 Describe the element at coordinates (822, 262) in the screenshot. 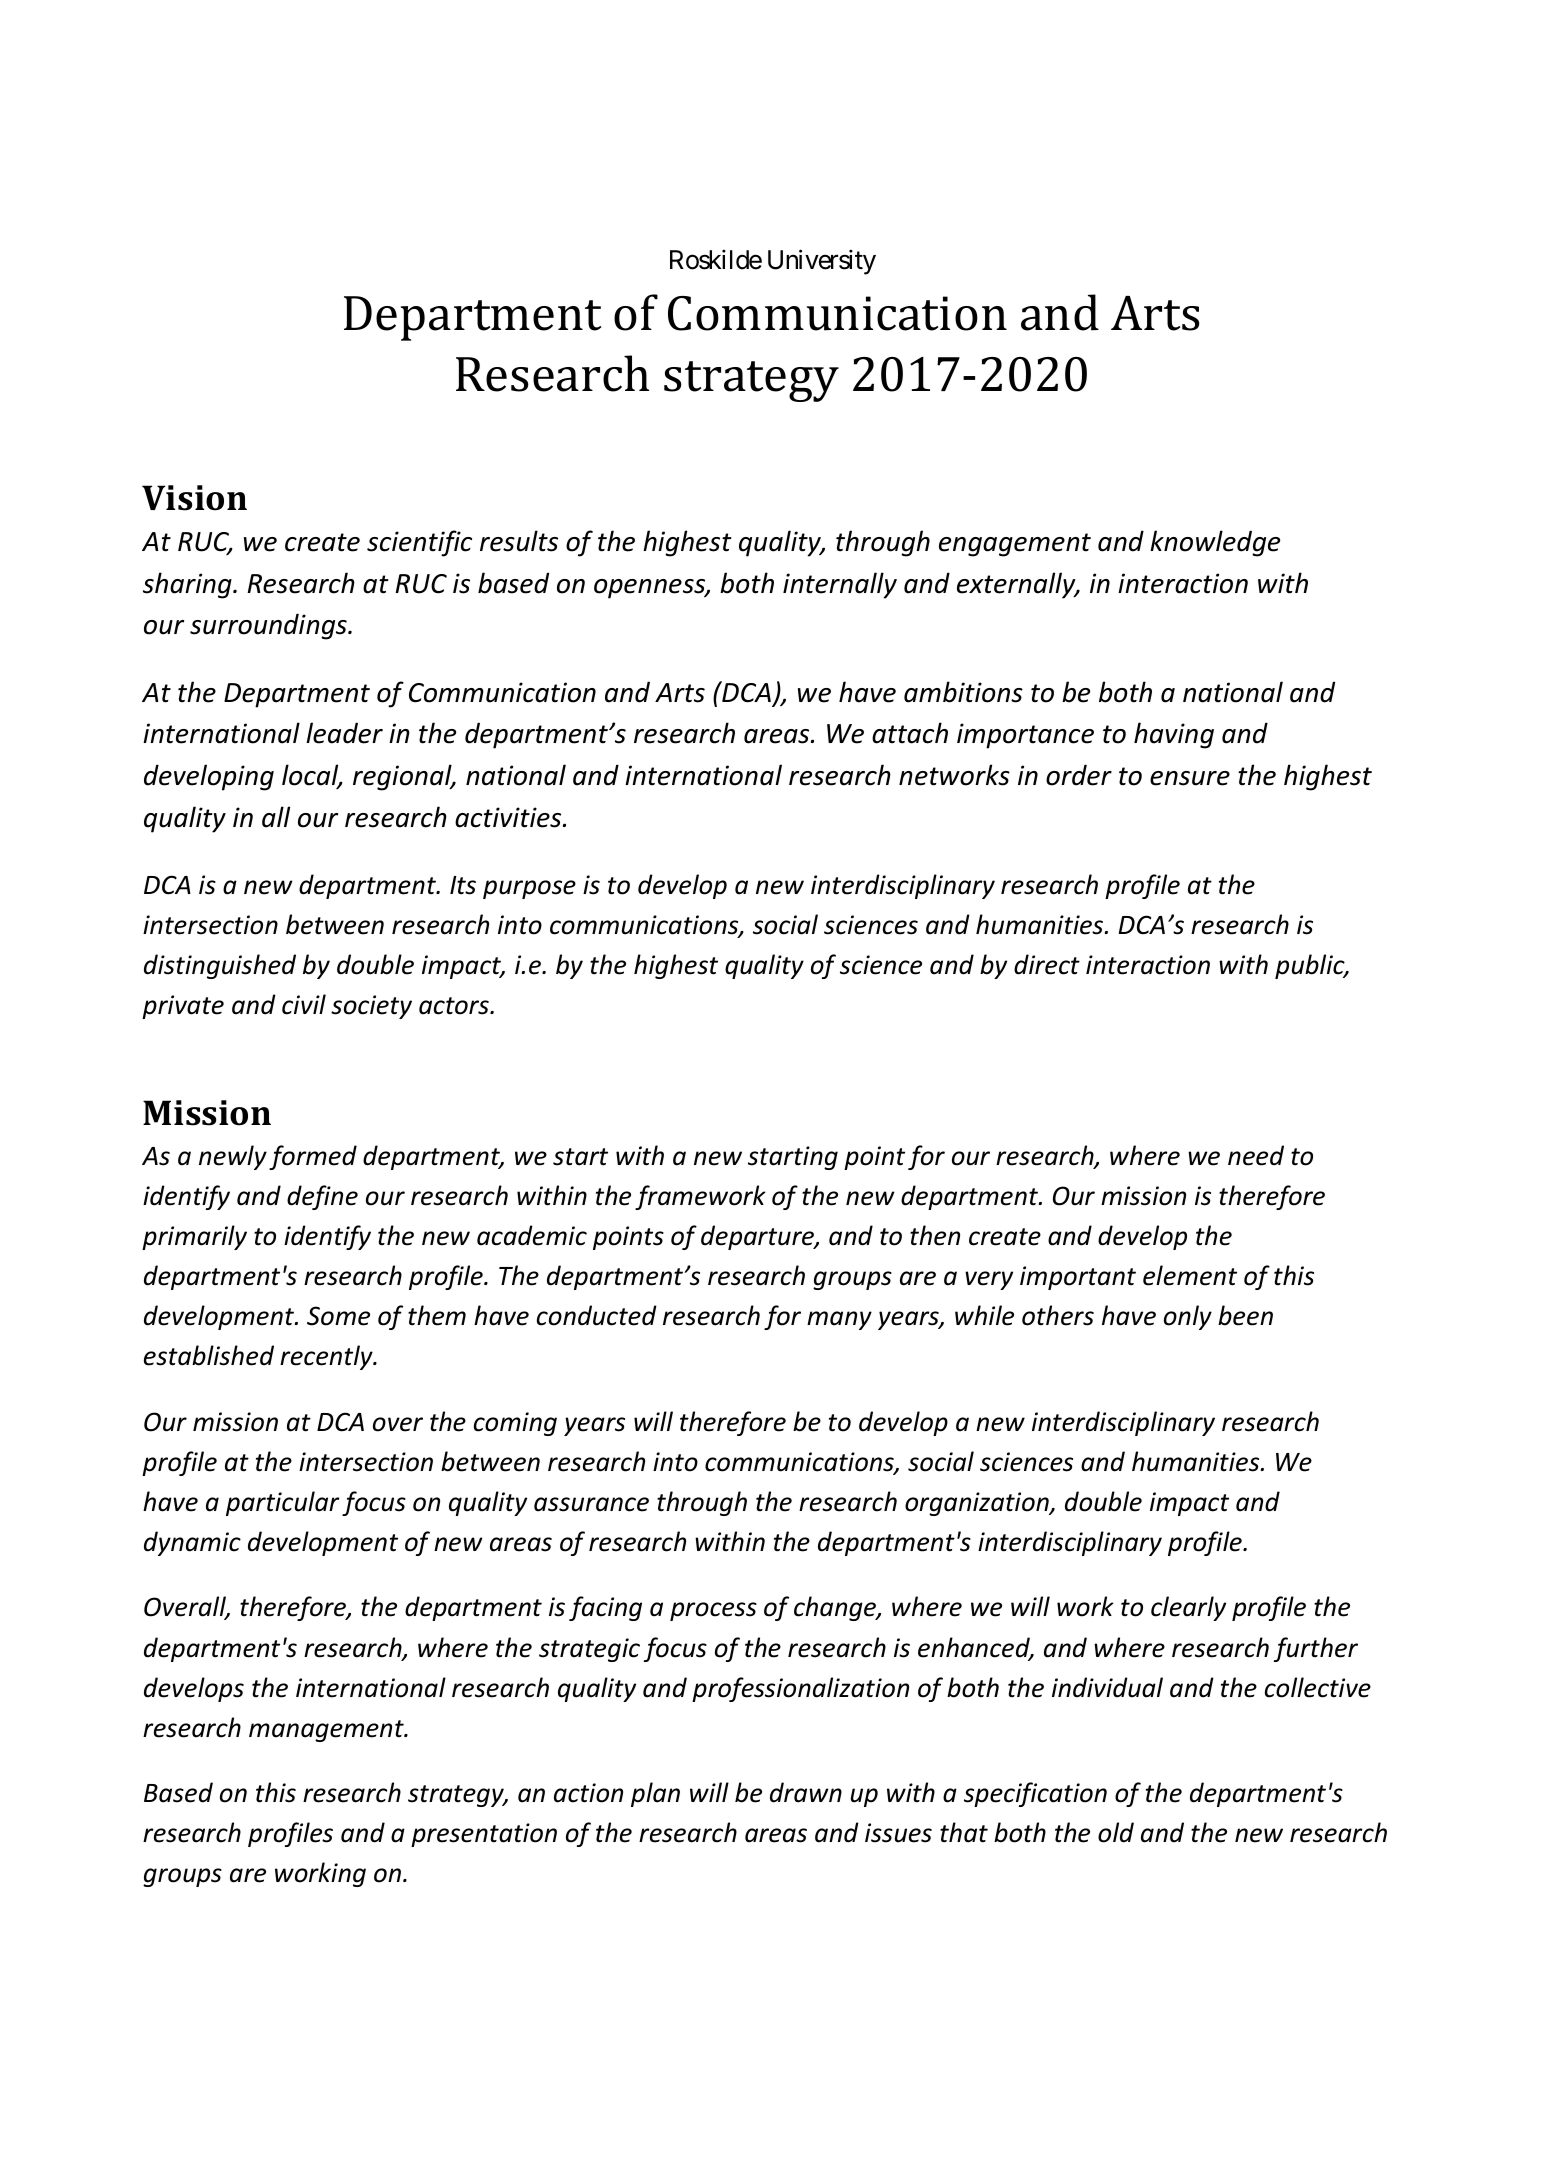

I see `University` at that location.
